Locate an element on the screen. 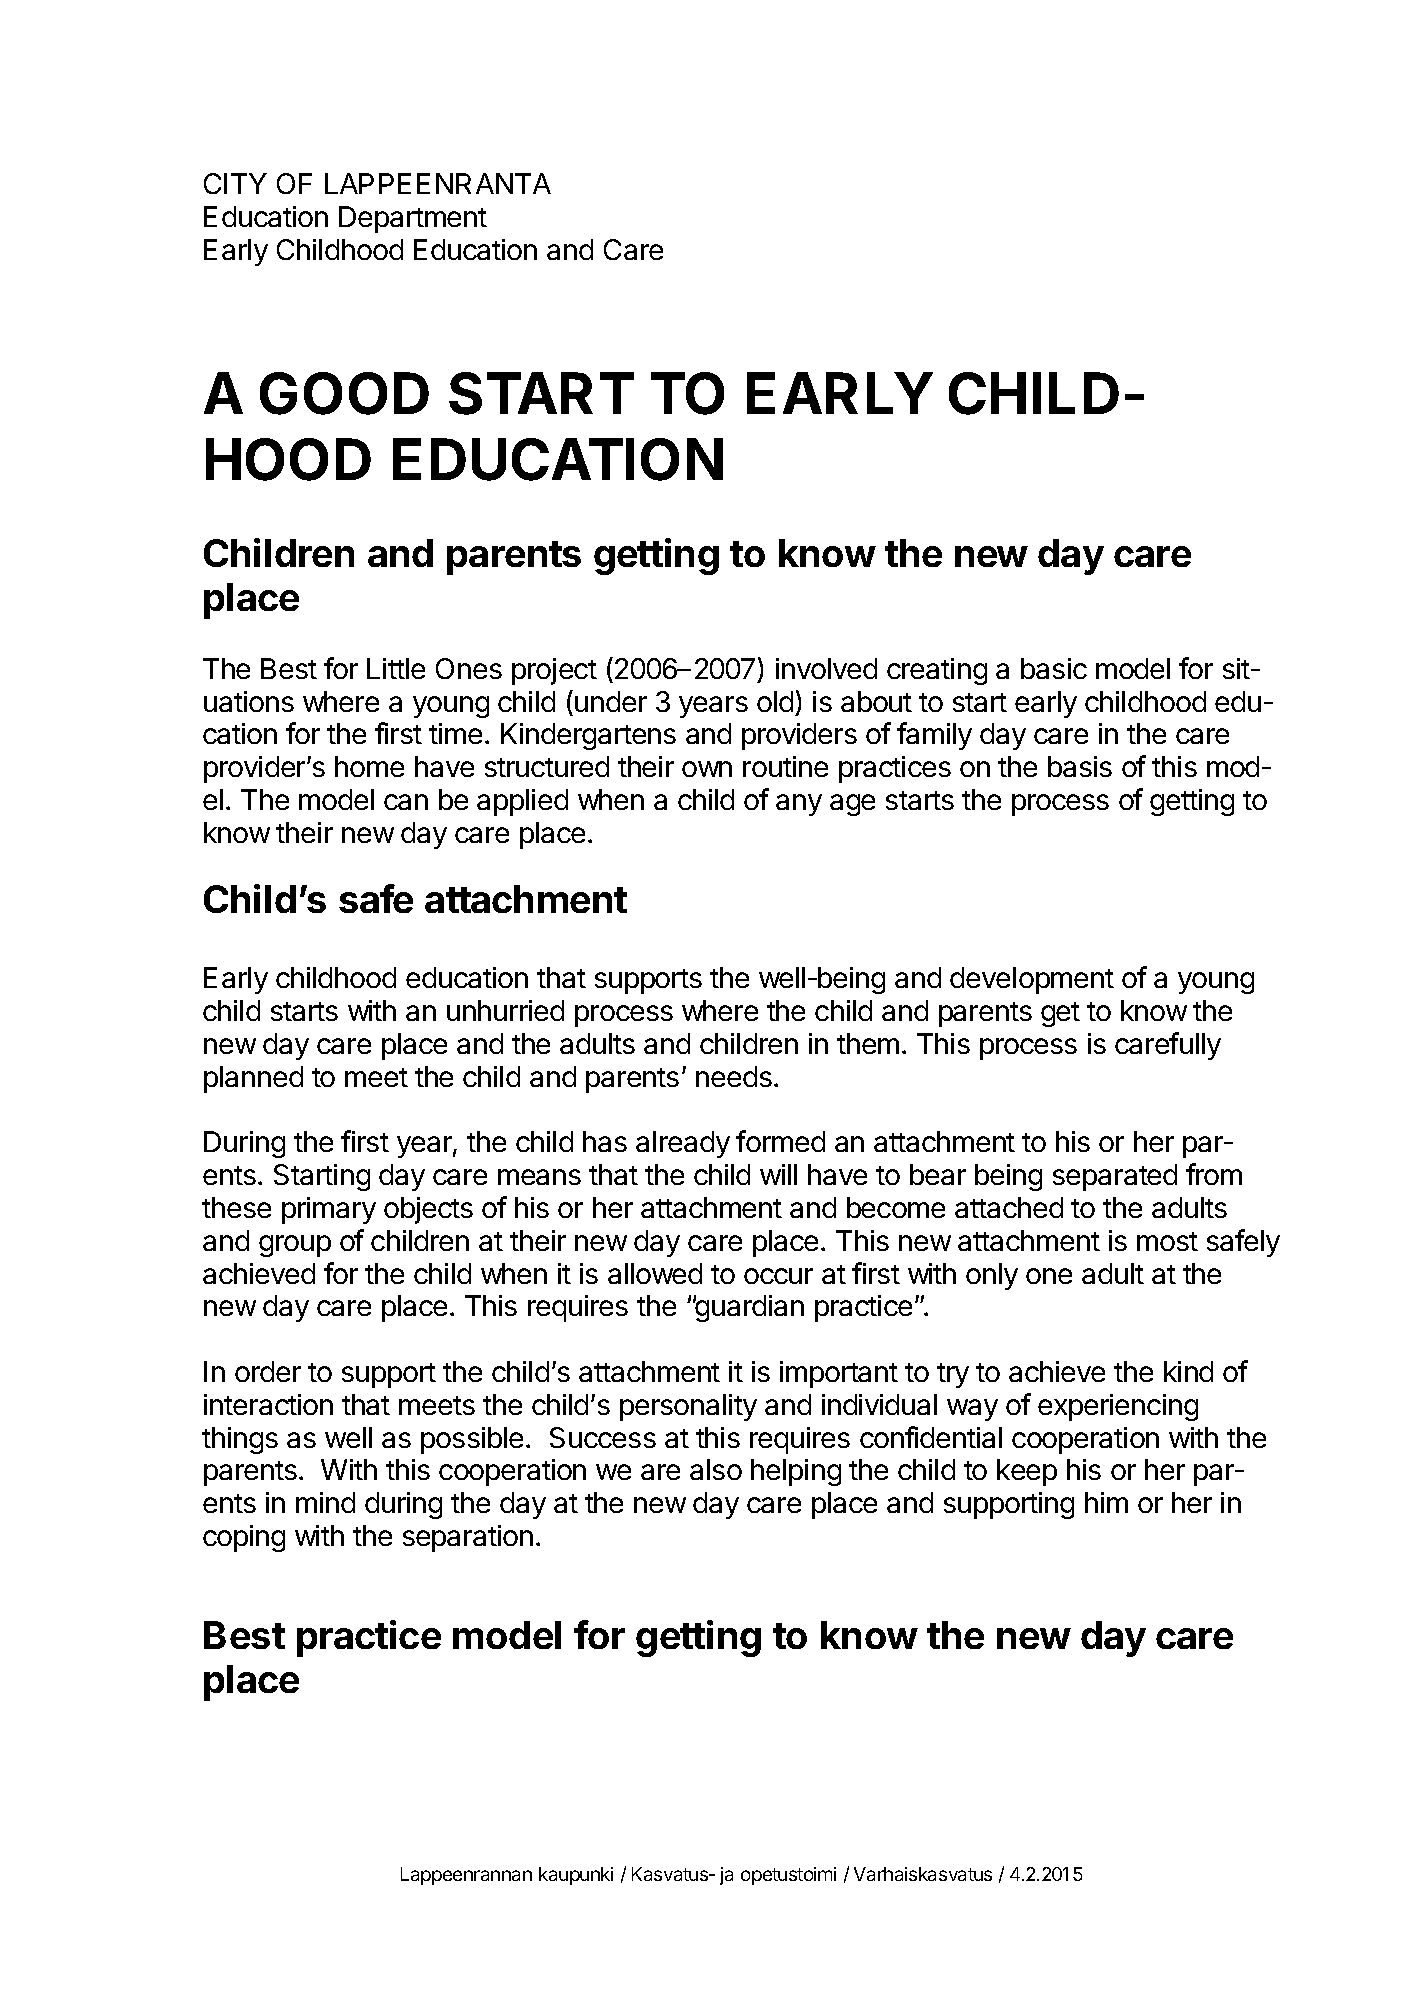  planned is located at coordinates (253, 1079).
